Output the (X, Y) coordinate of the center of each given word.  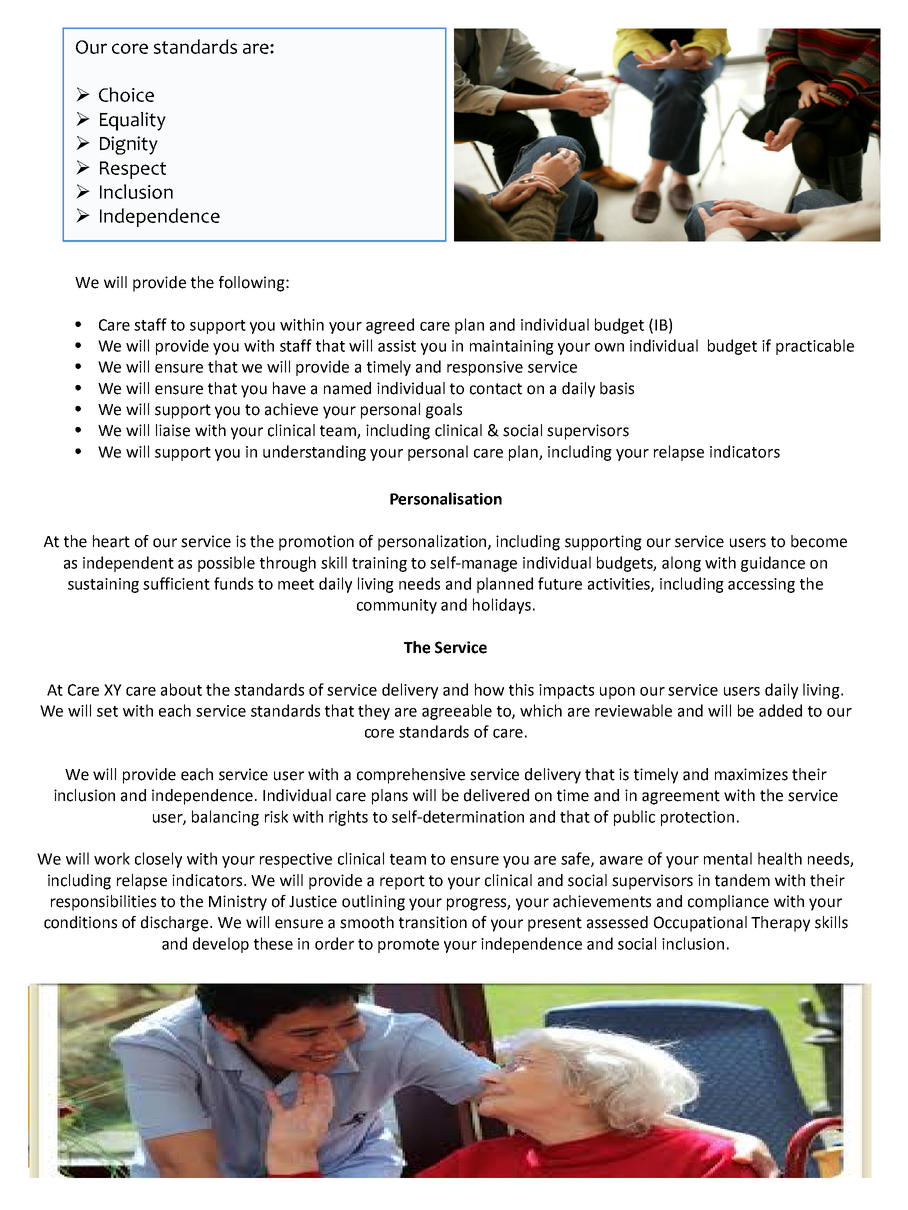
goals (444, 411)
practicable (815, 347)
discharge (176, 924)
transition (433, 922)
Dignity (129, 145)
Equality (133, 121)
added (780, 710)
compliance (728, 903)
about (181, 689)
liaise (173, 430)
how (489, 689)
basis (617, 388)
